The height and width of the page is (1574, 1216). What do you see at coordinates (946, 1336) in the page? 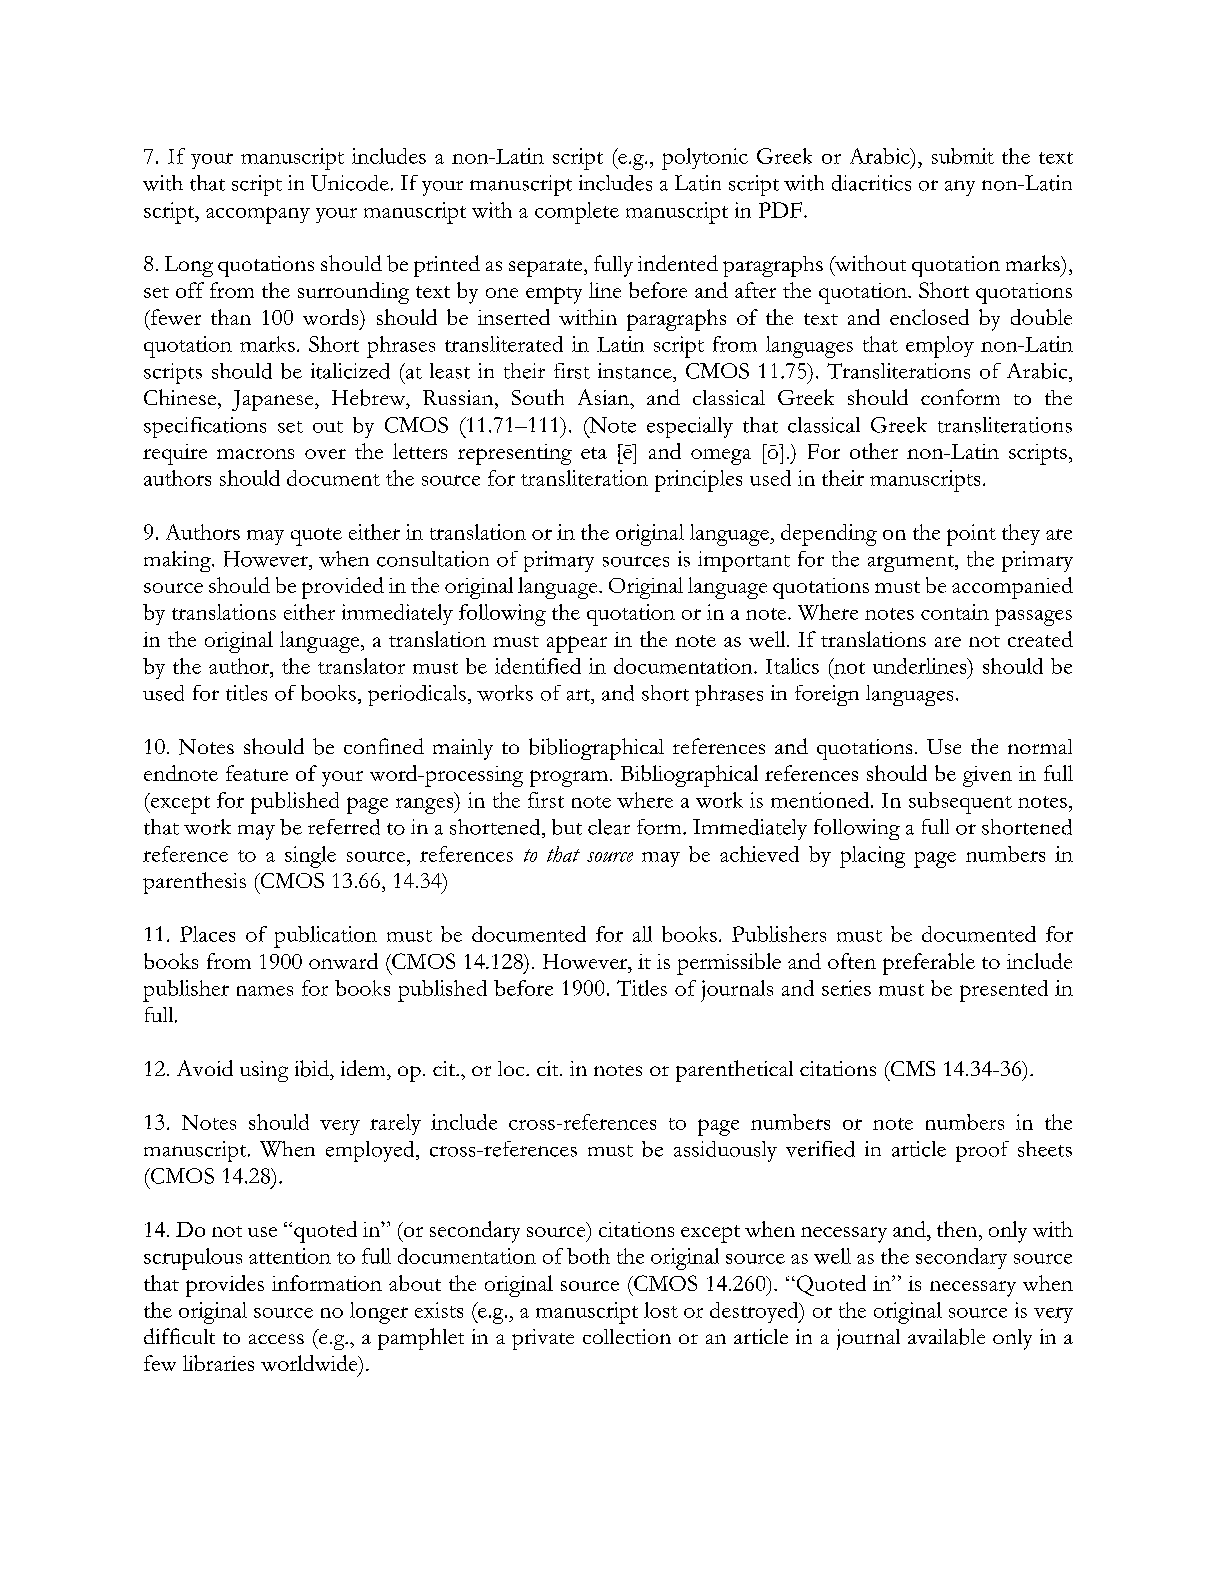
I see `available` at bounding box center [946, 1336].
